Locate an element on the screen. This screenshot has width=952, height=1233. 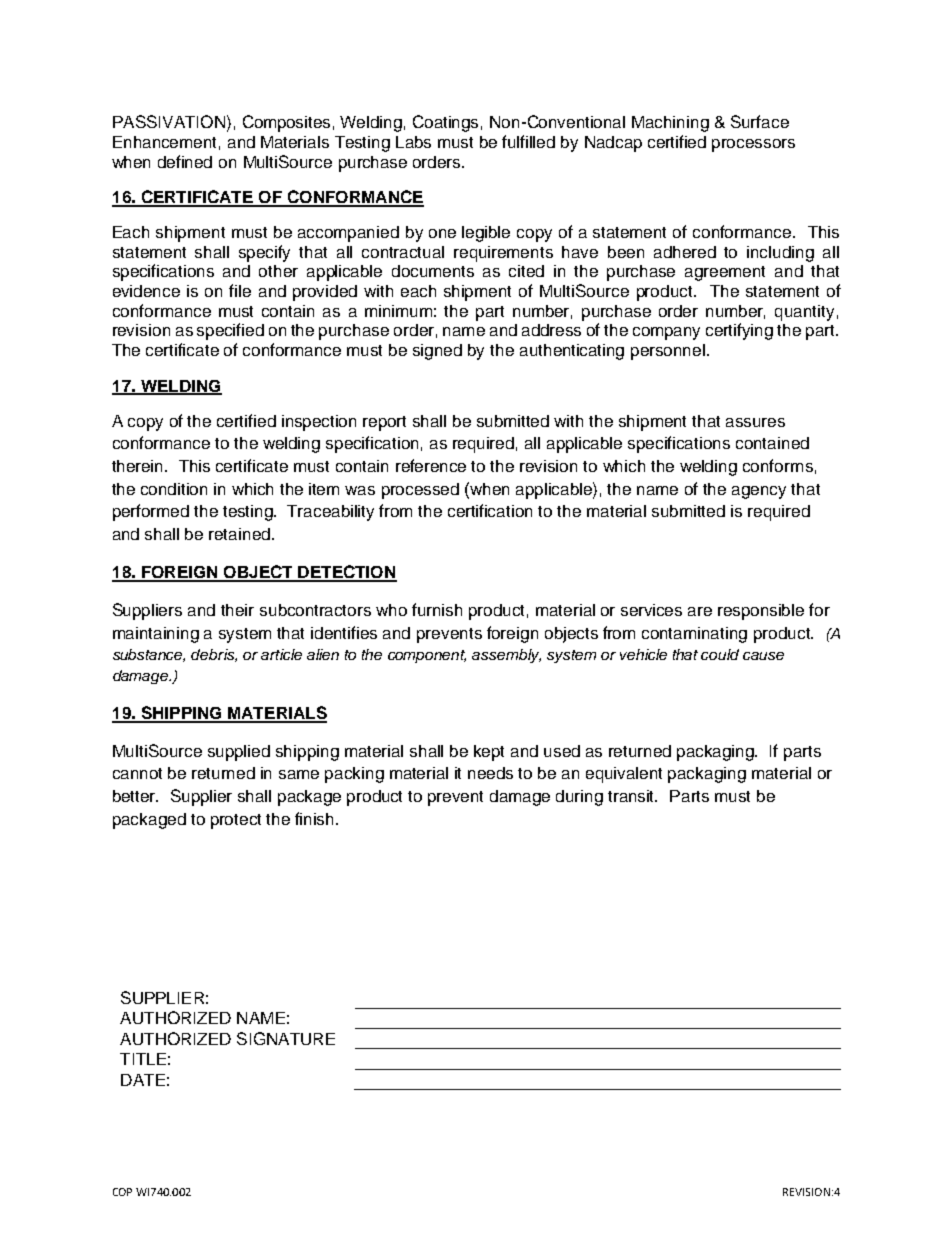
assures is located at coordinates (755, 422).
